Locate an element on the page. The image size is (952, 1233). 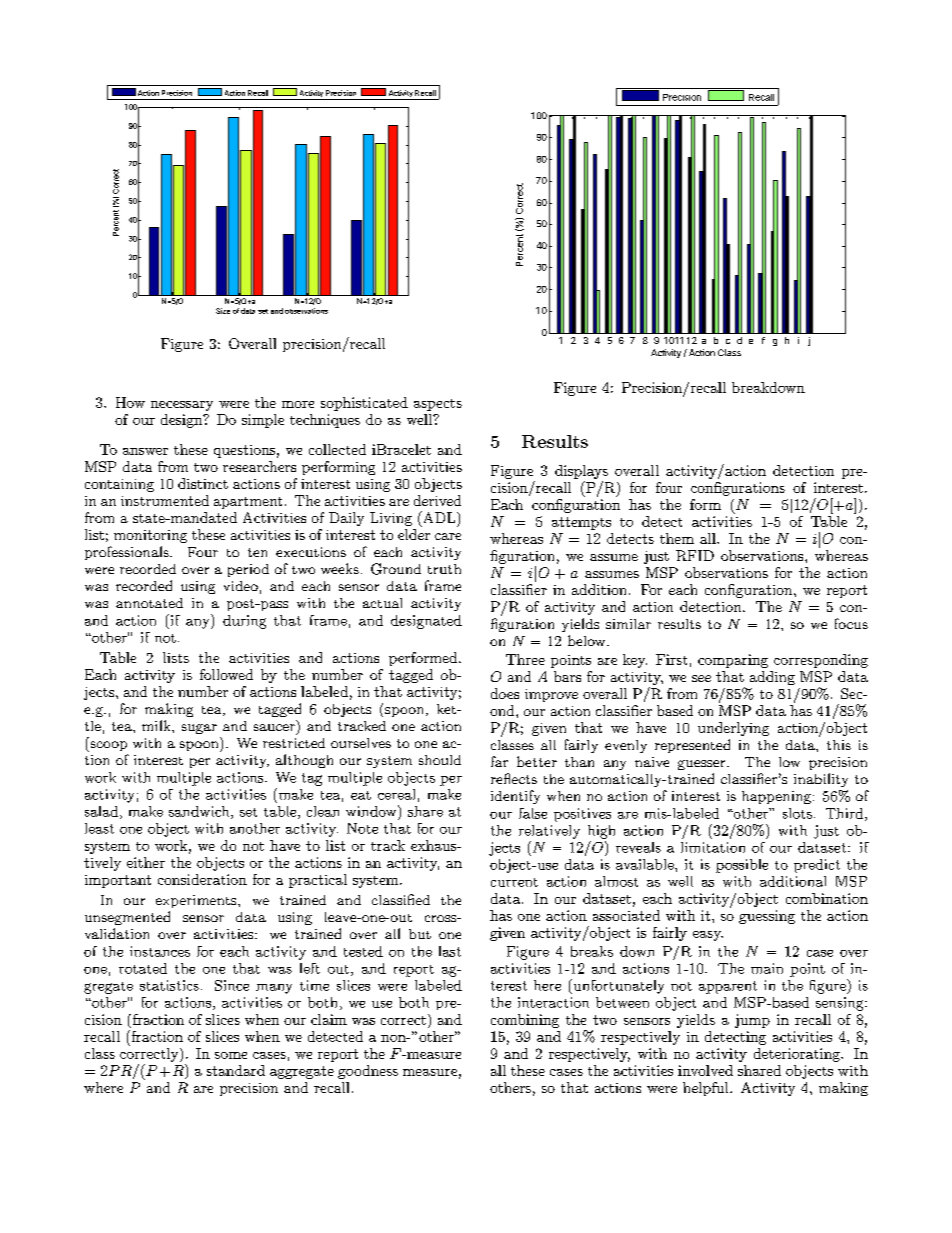
truth is located at coordinates (444, 569).
